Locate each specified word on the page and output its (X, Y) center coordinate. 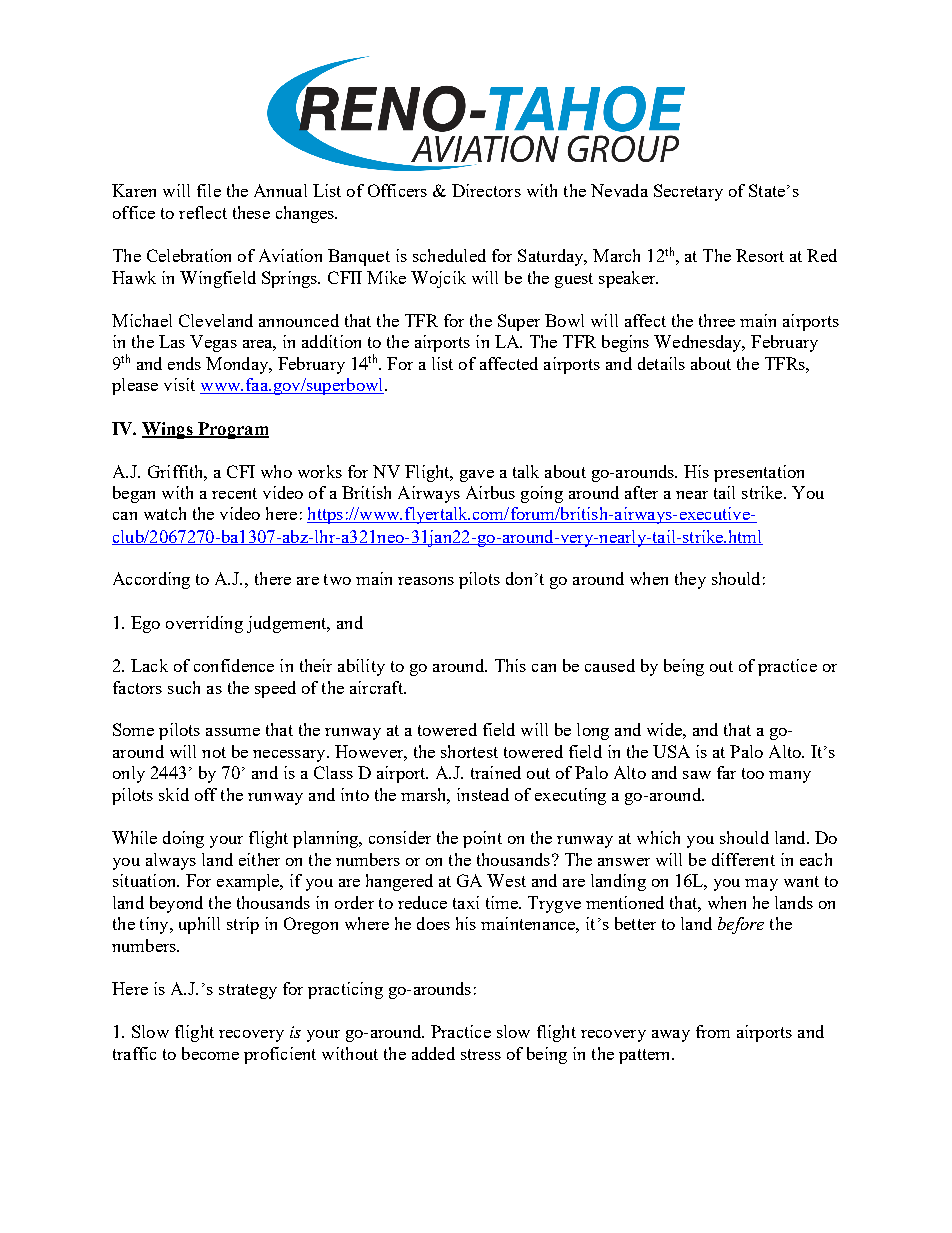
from (713, 1031)
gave (477, 476)
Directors (486, 190)
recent (234, 493)
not (214, 752)
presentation (759, 473)
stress (481, 1054)
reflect (203, 212)
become (210, 1053)
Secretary (688, 192)
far (726, 772)
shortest (469, 751)
